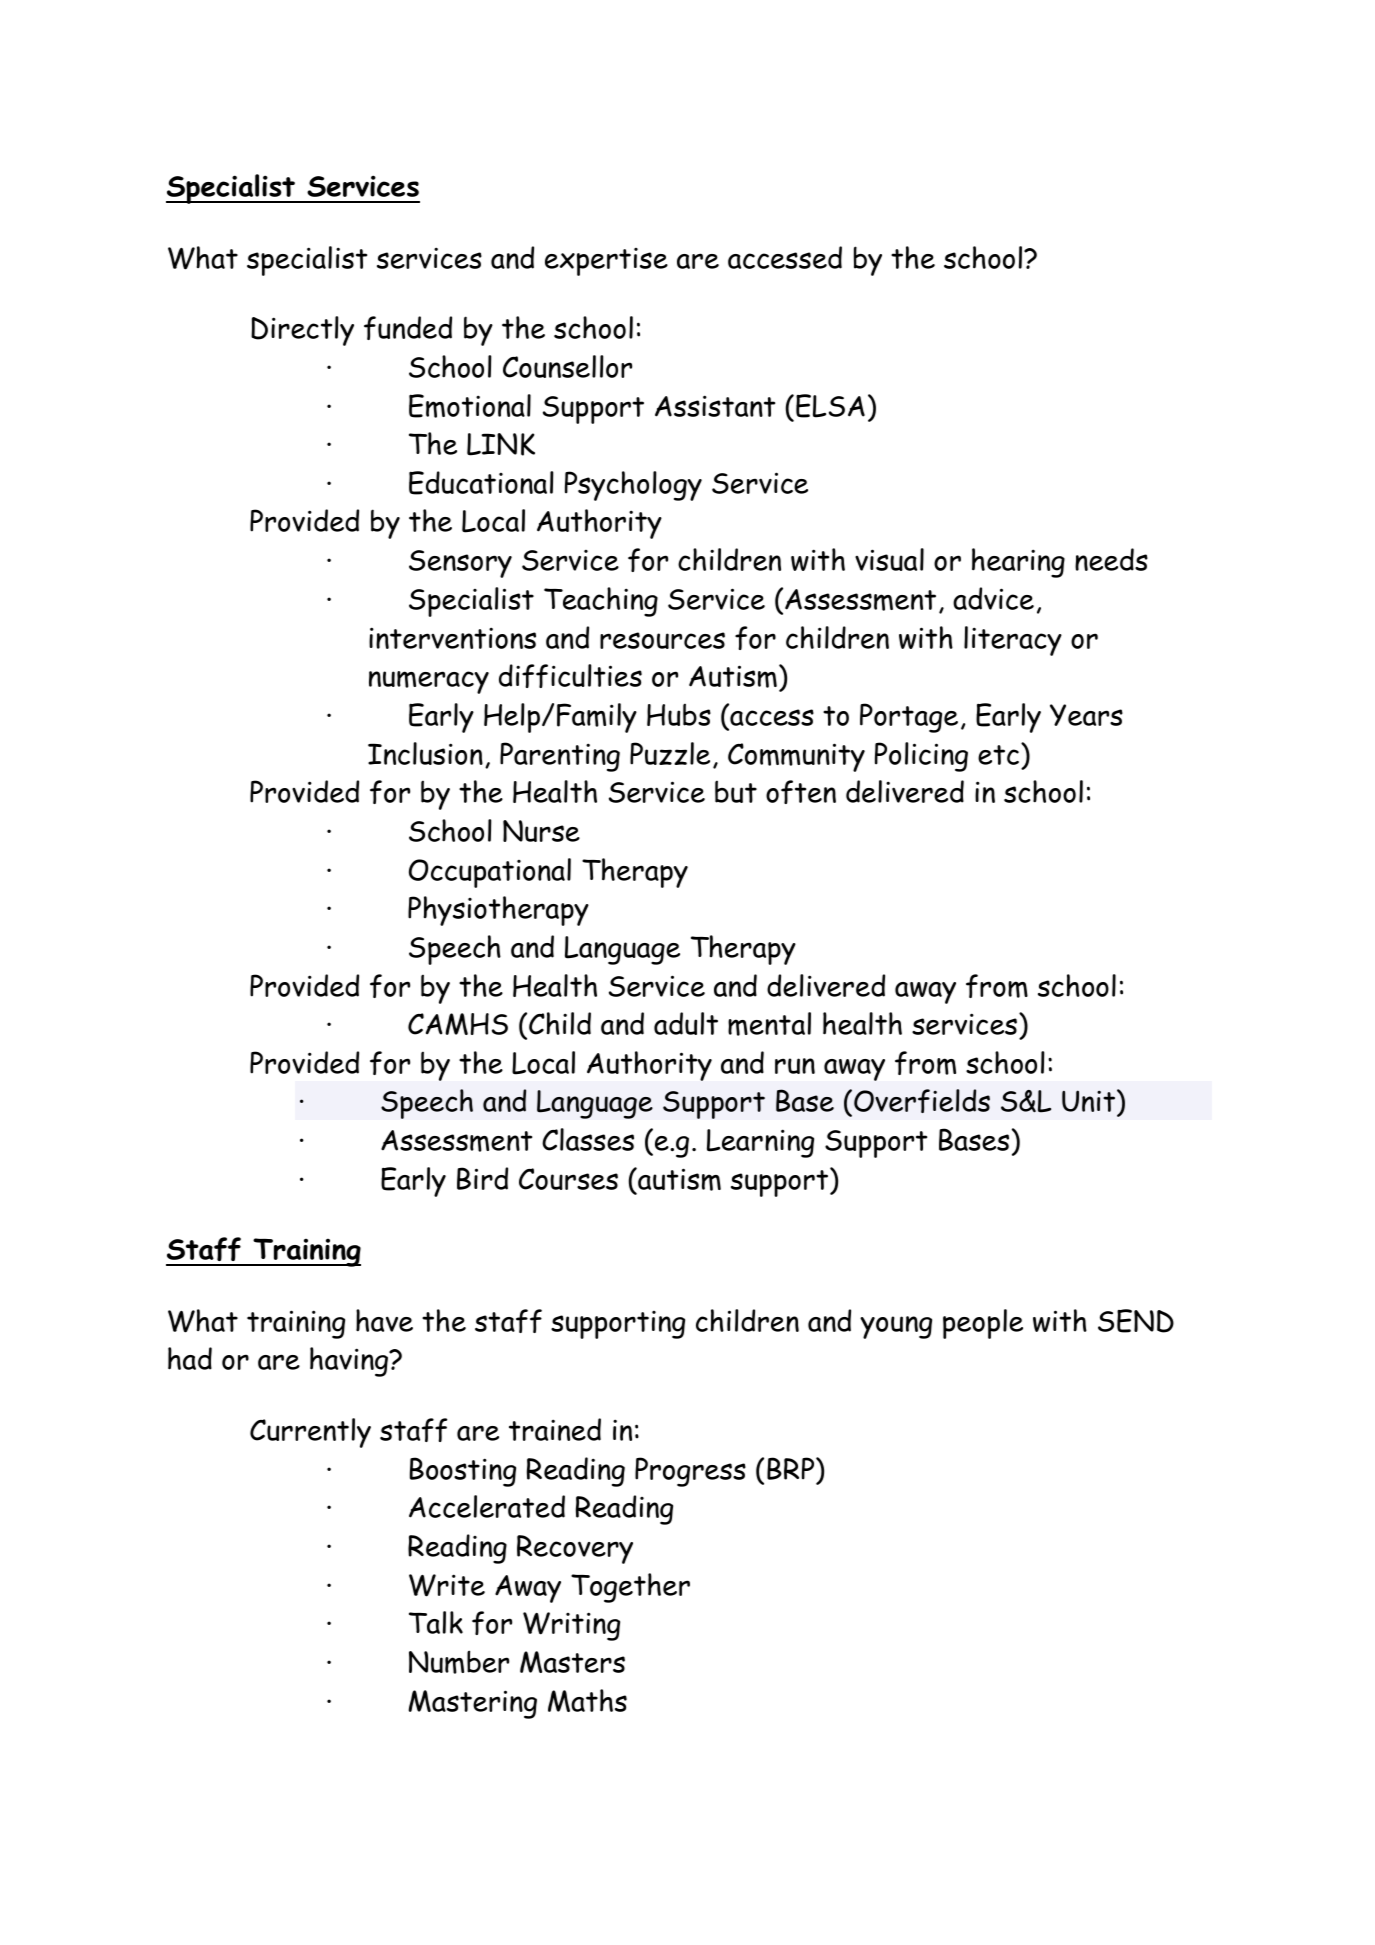 This screenshot has height=1945, width=1375. Describe the element at coordinates (350, 1362) in the screenshot. I see `having` at that location.
